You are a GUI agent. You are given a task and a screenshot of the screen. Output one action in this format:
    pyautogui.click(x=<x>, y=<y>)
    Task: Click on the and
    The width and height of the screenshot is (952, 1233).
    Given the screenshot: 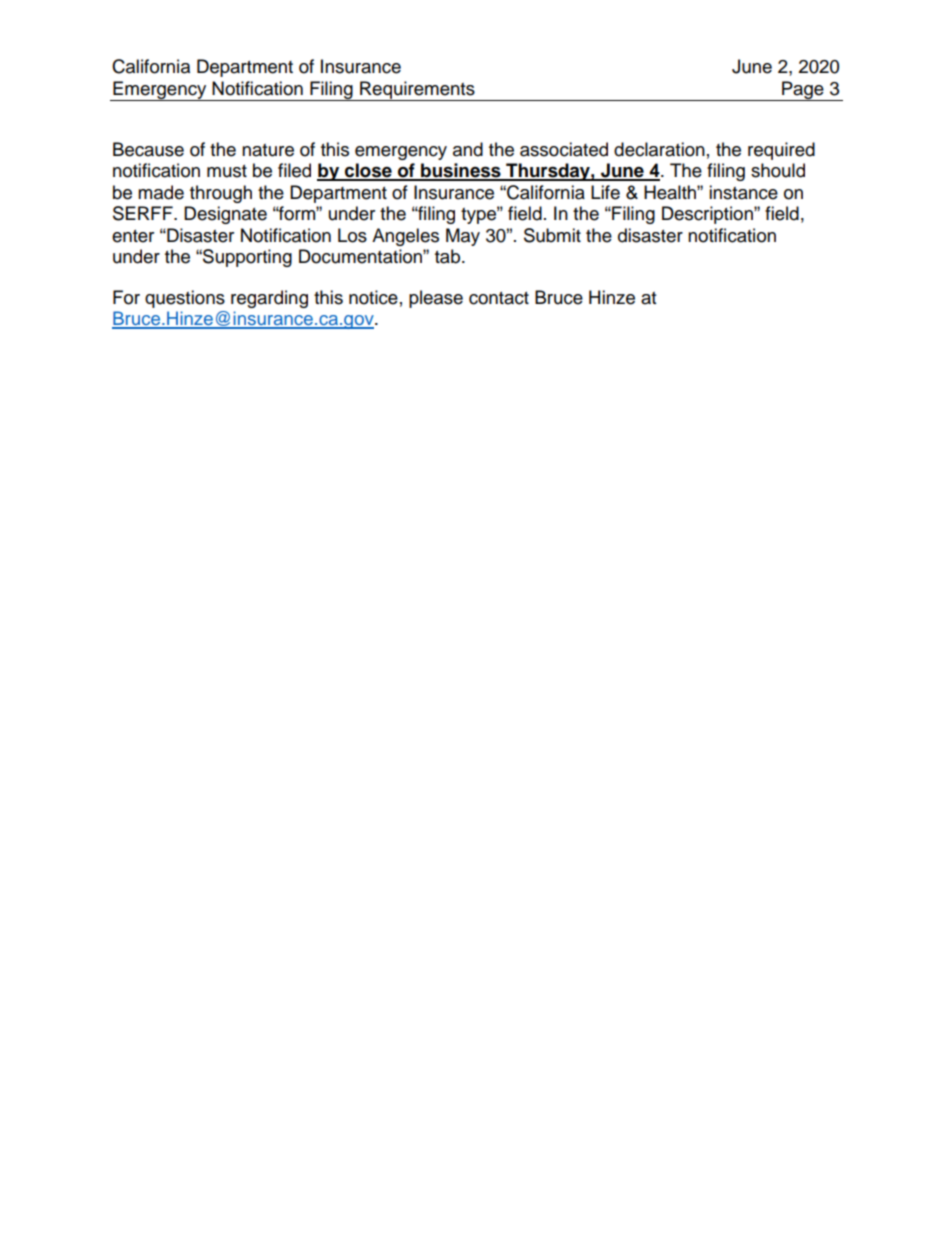 What is the action you would take?
    pyautogui.click(x=468, y=149)
